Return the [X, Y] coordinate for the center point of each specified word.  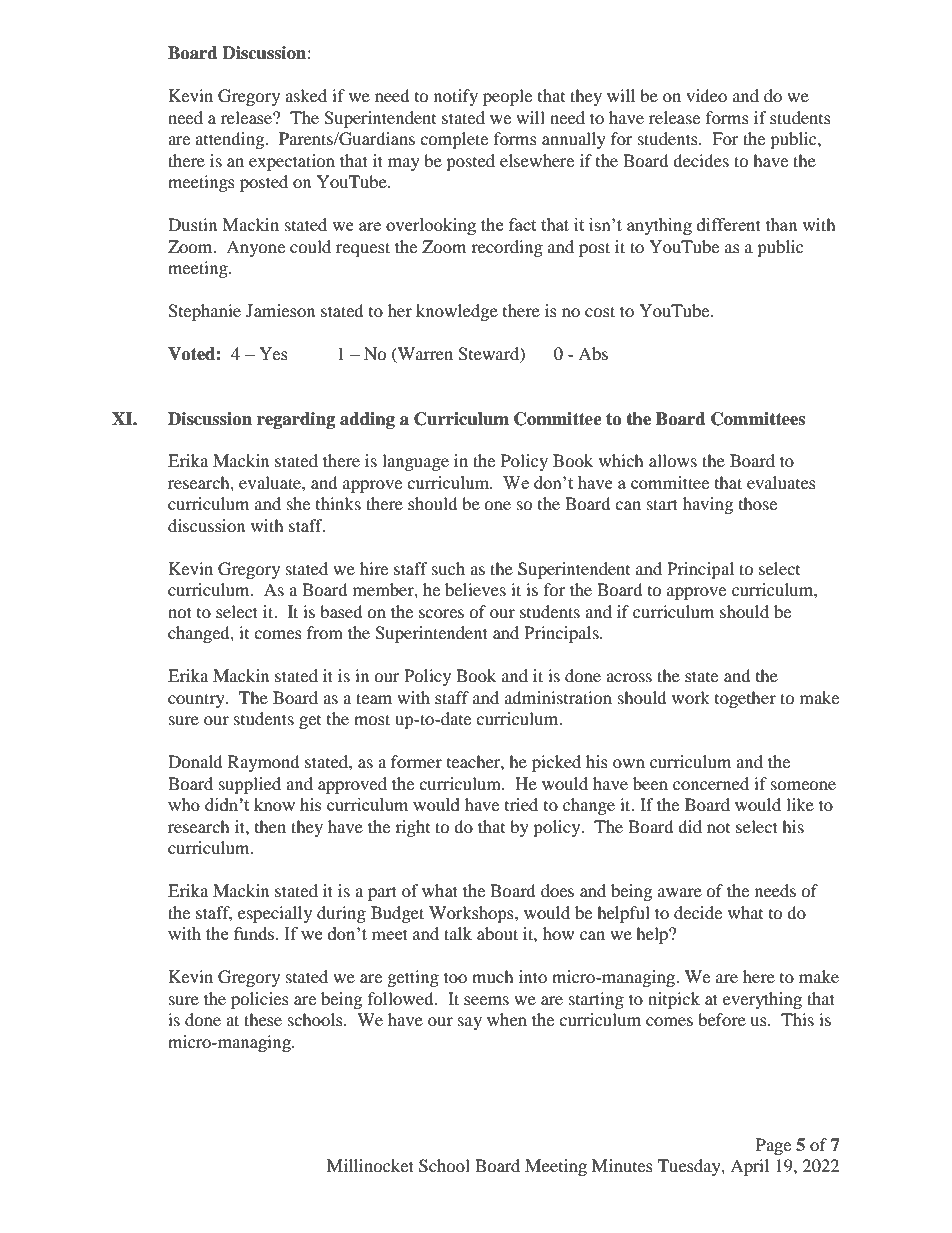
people [507, 97]
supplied [250, 785]
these [263, 1019]
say [470, 1023]
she [298, 503]
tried [521, 804]
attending [231, 140]
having [708, 505]
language [415, 462]
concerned [711, 783]
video [706, 95]
